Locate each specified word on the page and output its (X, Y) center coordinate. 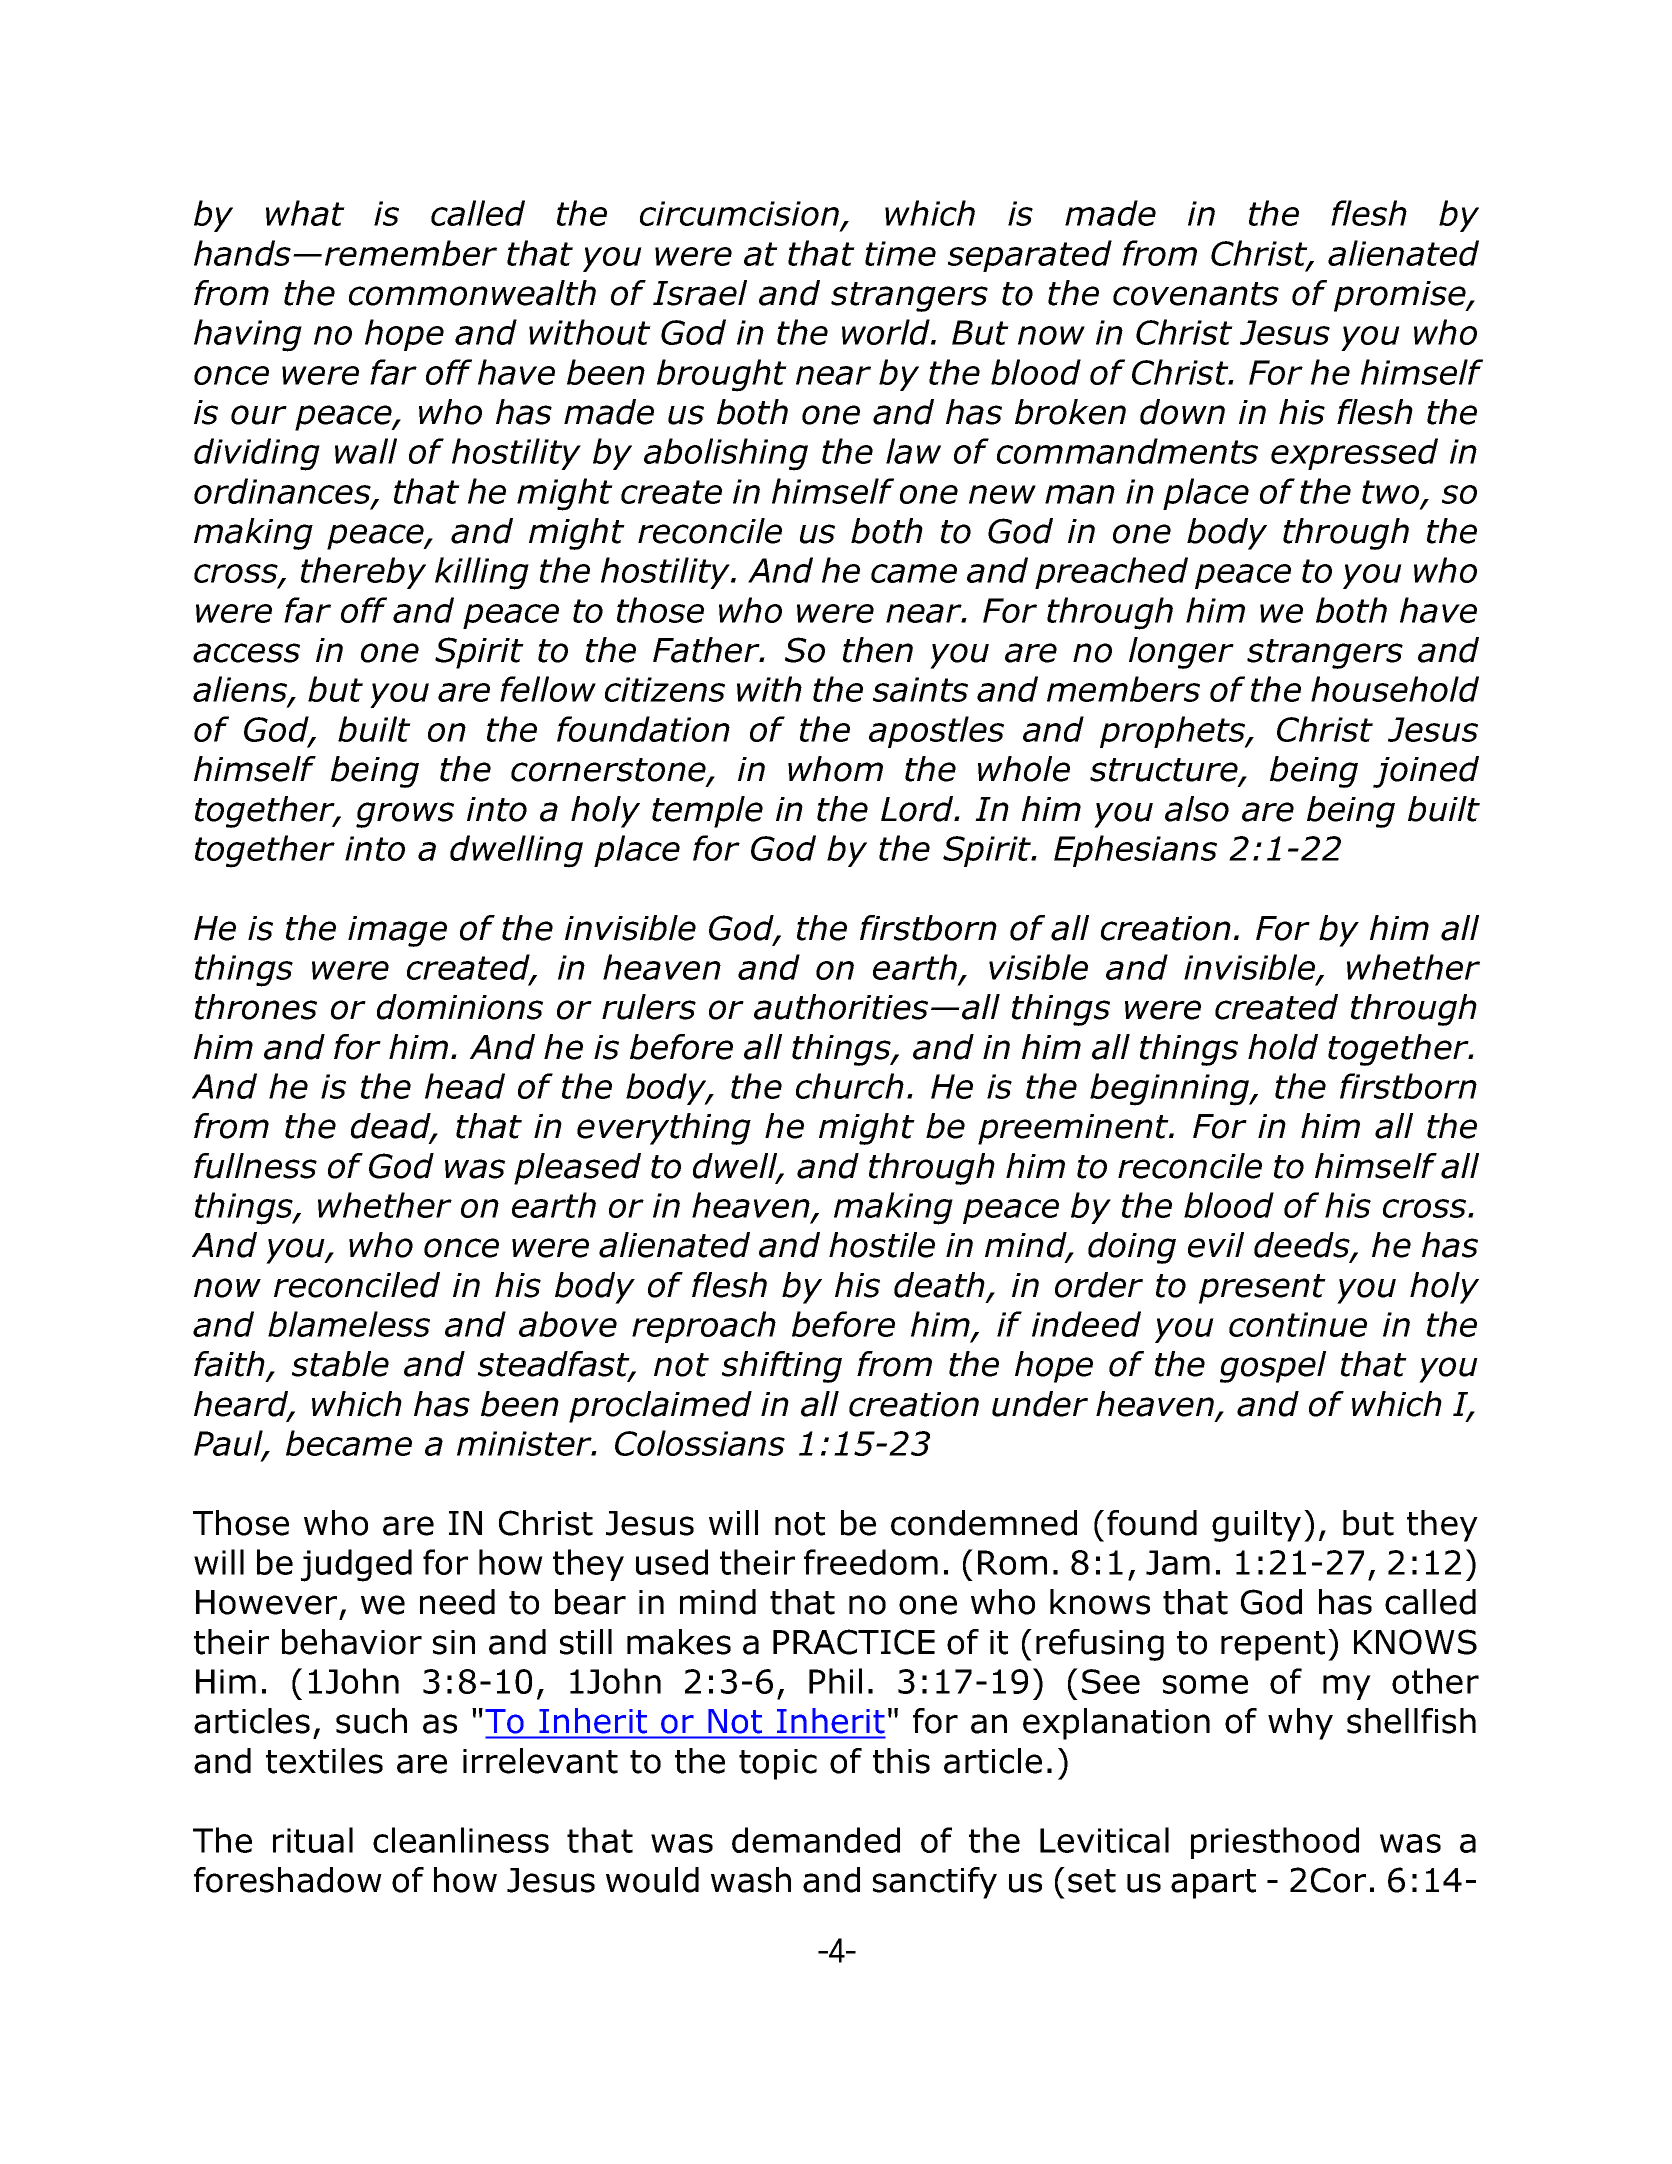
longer (1181, 653)
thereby (363, 573)
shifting (782, 1367)
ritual (313, 1840)
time (900, 253)
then (878, 650)
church (850, 1086)
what (305, 213)
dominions (460, 1007)
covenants (1196, 294)
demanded (816, 1840)
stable (340, 1364)
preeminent (1074, 1129)
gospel (1273, 1367)
